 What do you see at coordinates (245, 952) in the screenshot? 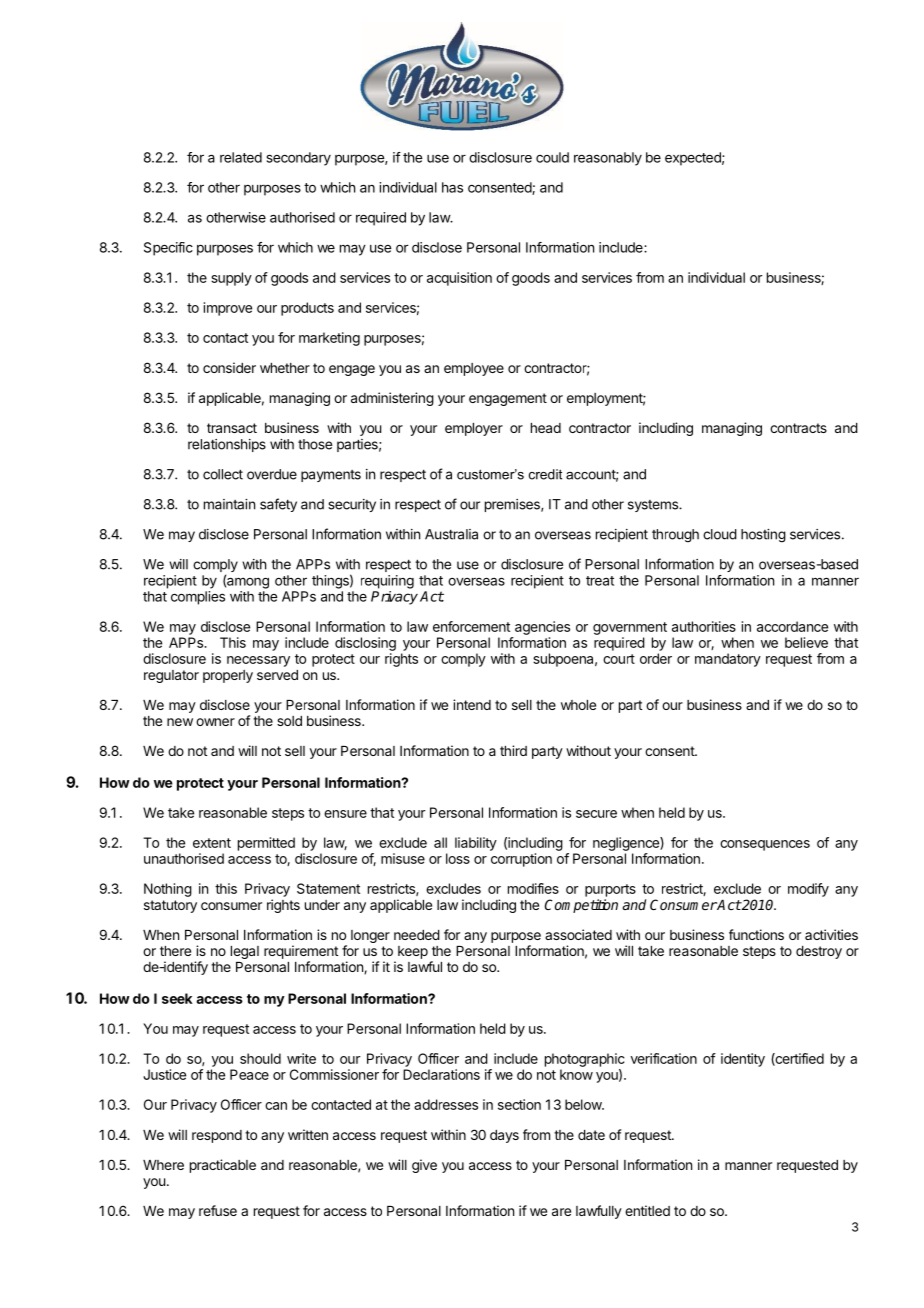
I see `legal` at bounding box center [245, 952].
